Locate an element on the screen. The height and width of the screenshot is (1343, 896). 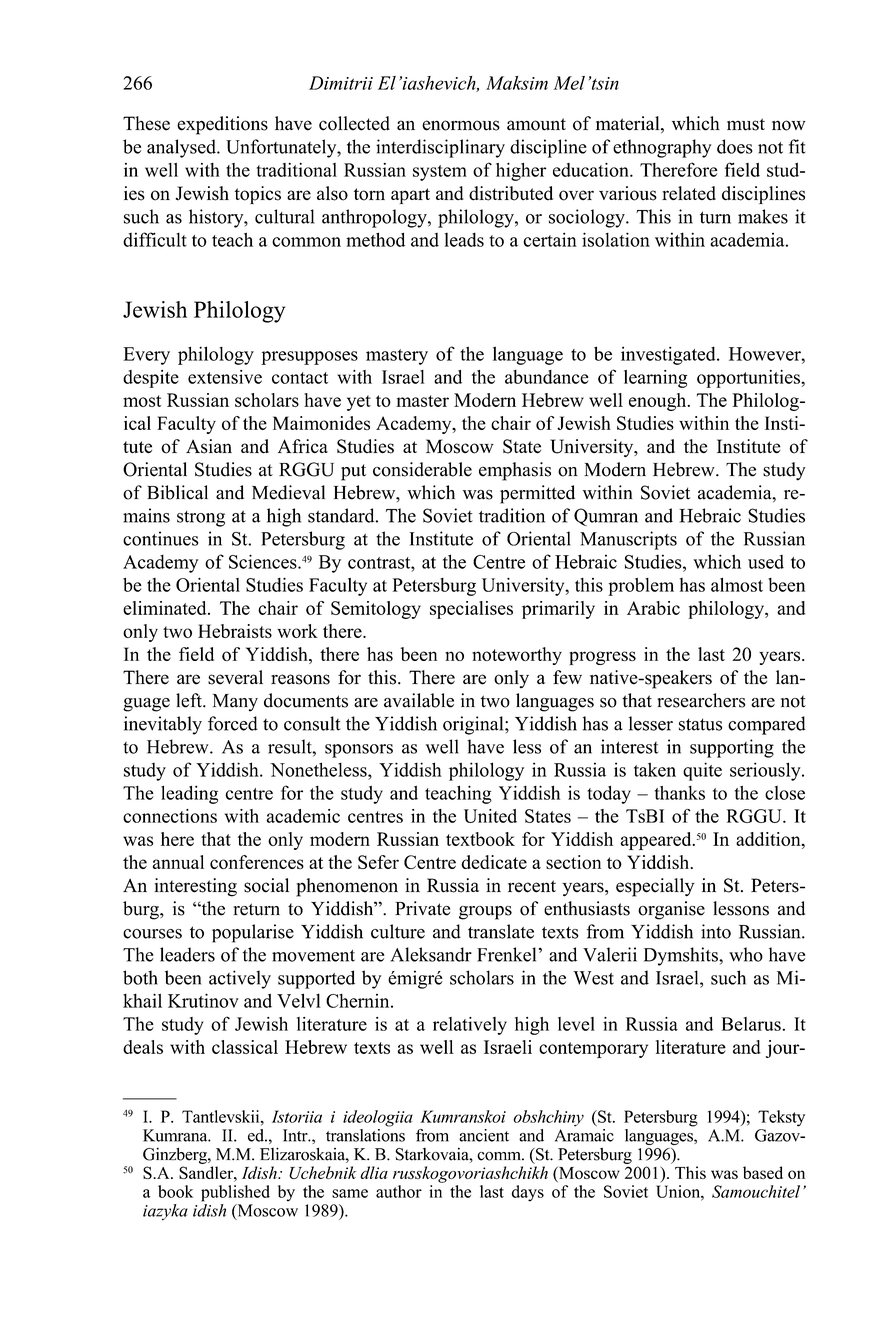
Arabic is located at coordinates (653, 608).
